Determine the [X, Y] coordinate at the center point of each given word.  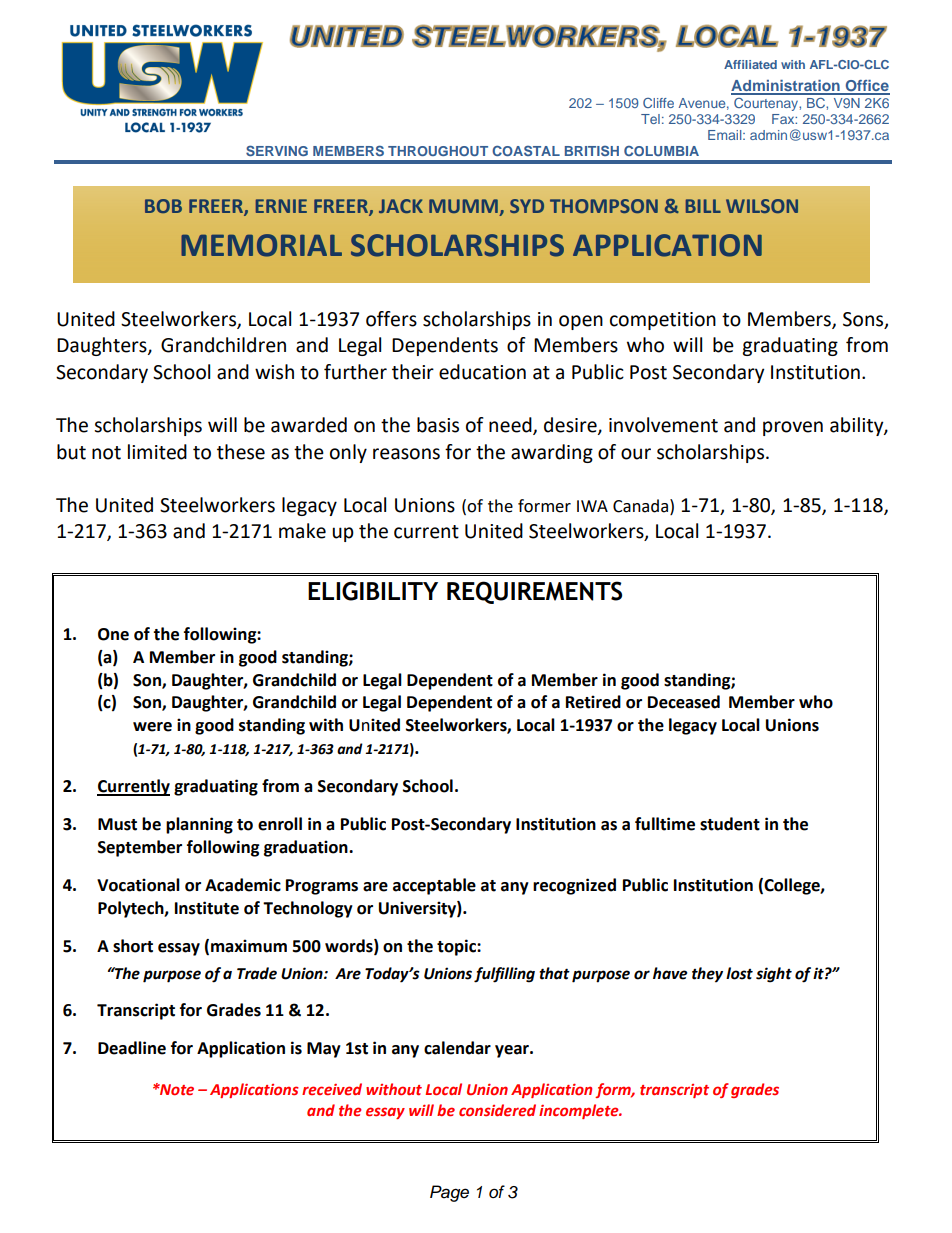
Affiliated [750, 64]
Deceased [684, 702]
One [113, 634]
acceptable [434, 886]
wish [274, 372]
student [730, 824]
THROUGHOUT [438, 151]
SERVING [277, 150]
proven [793, 428]
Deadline [132, 1048]
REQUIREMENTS [534, 592]
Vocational [138, 885]
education [482, 372]
